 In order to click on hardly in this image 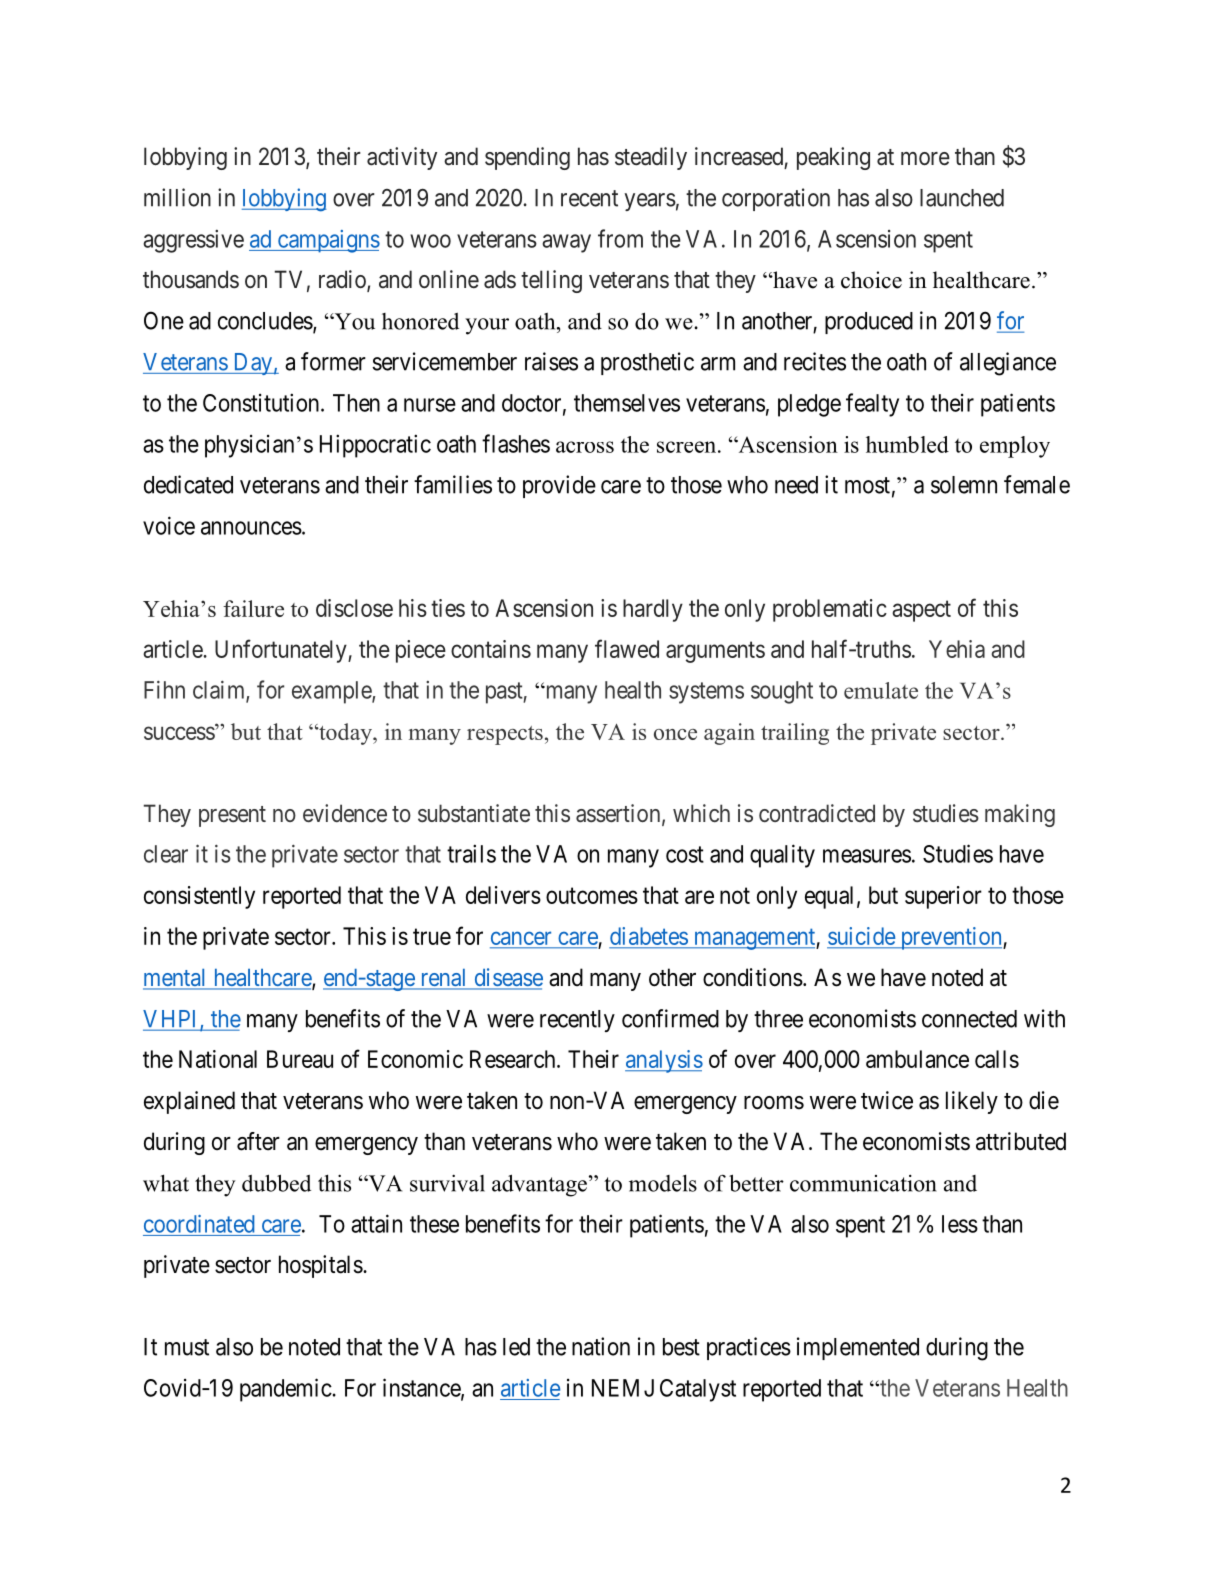, I will do `click(653, 610)`.
